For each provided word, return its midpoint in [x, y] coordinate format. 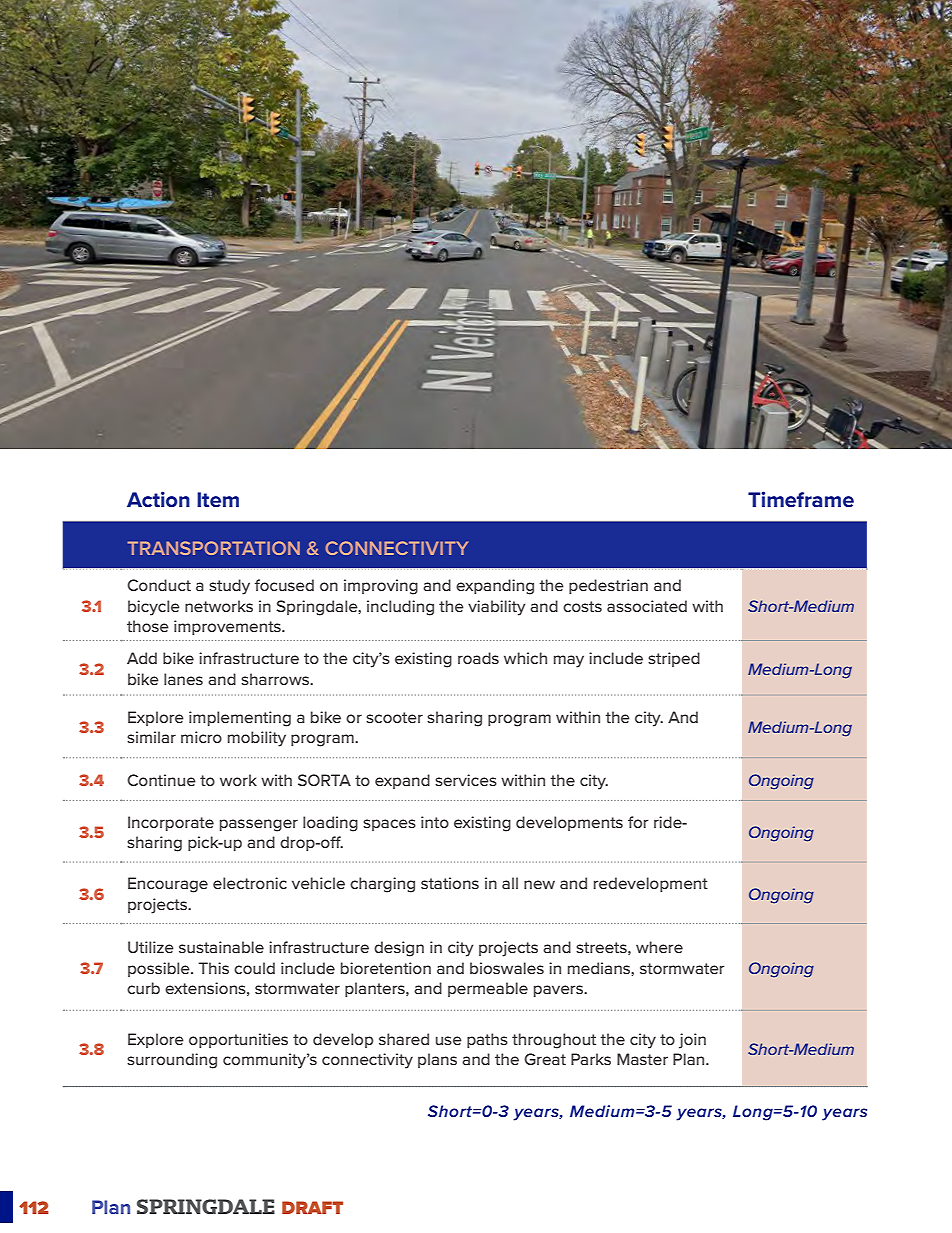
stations [450, 883]
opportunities [238, 1040]
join [692, 1041]
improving [381, 587]
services [466, 780]
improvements [228, 627]
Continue [161, 780]
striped [674, 659]
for [638, 822]
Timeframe [801, 499]
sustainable [221, 947]
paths [487, 1040]
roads [478, 658]
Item [218, 499]
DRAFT [312, 1207]
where [659, 947]
